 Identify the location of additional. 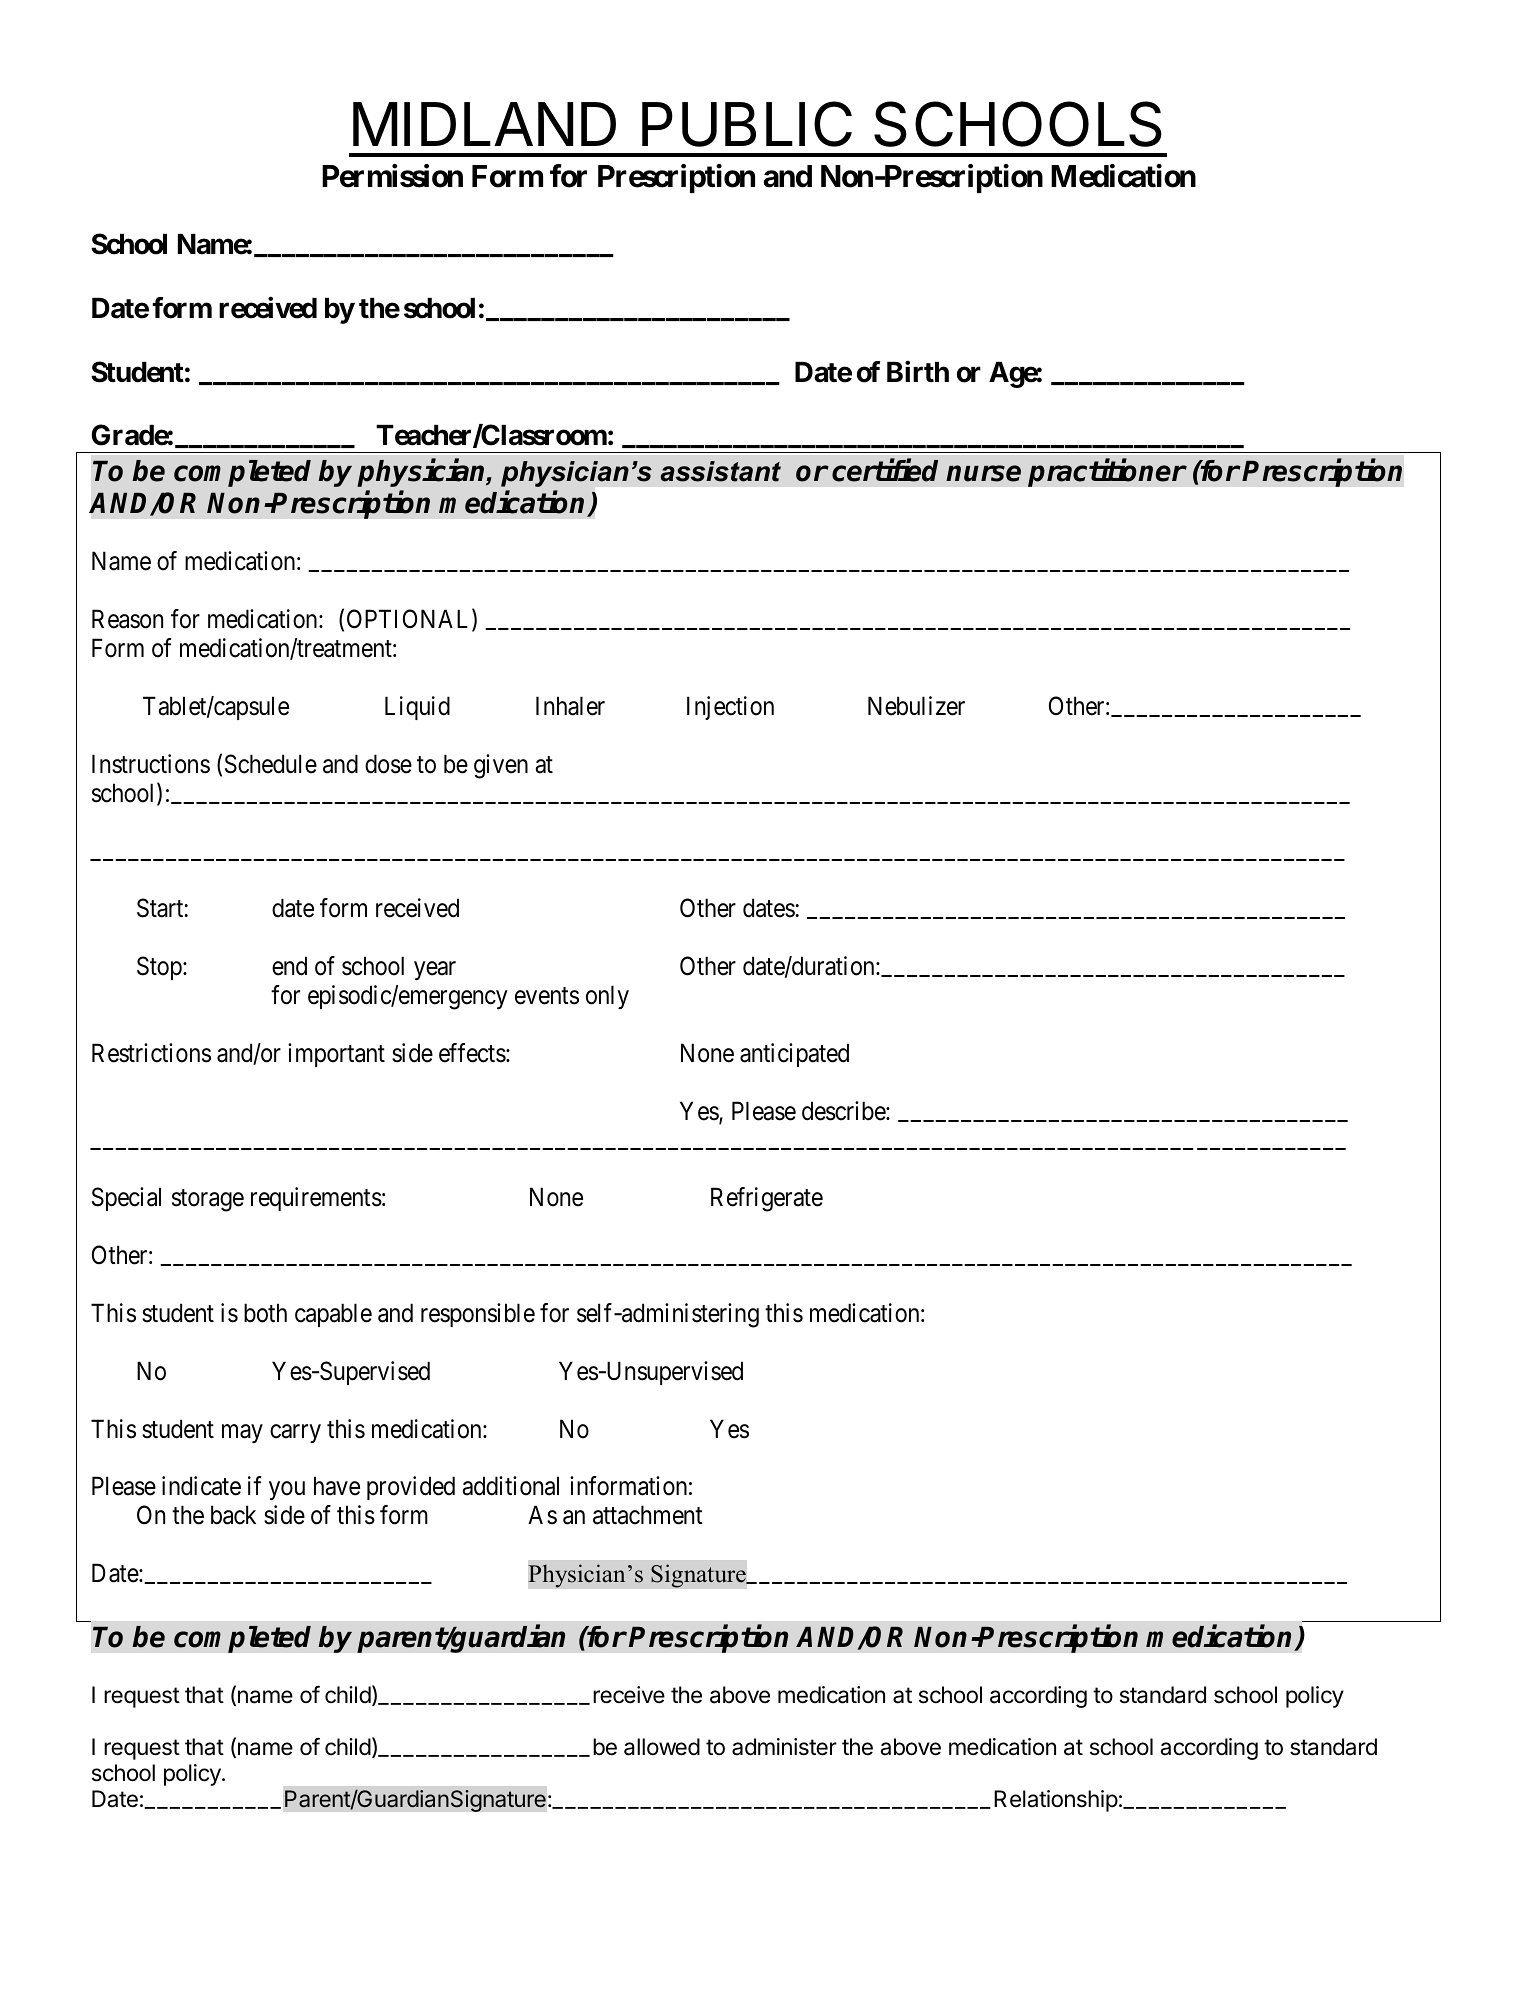
(510, 1486).
